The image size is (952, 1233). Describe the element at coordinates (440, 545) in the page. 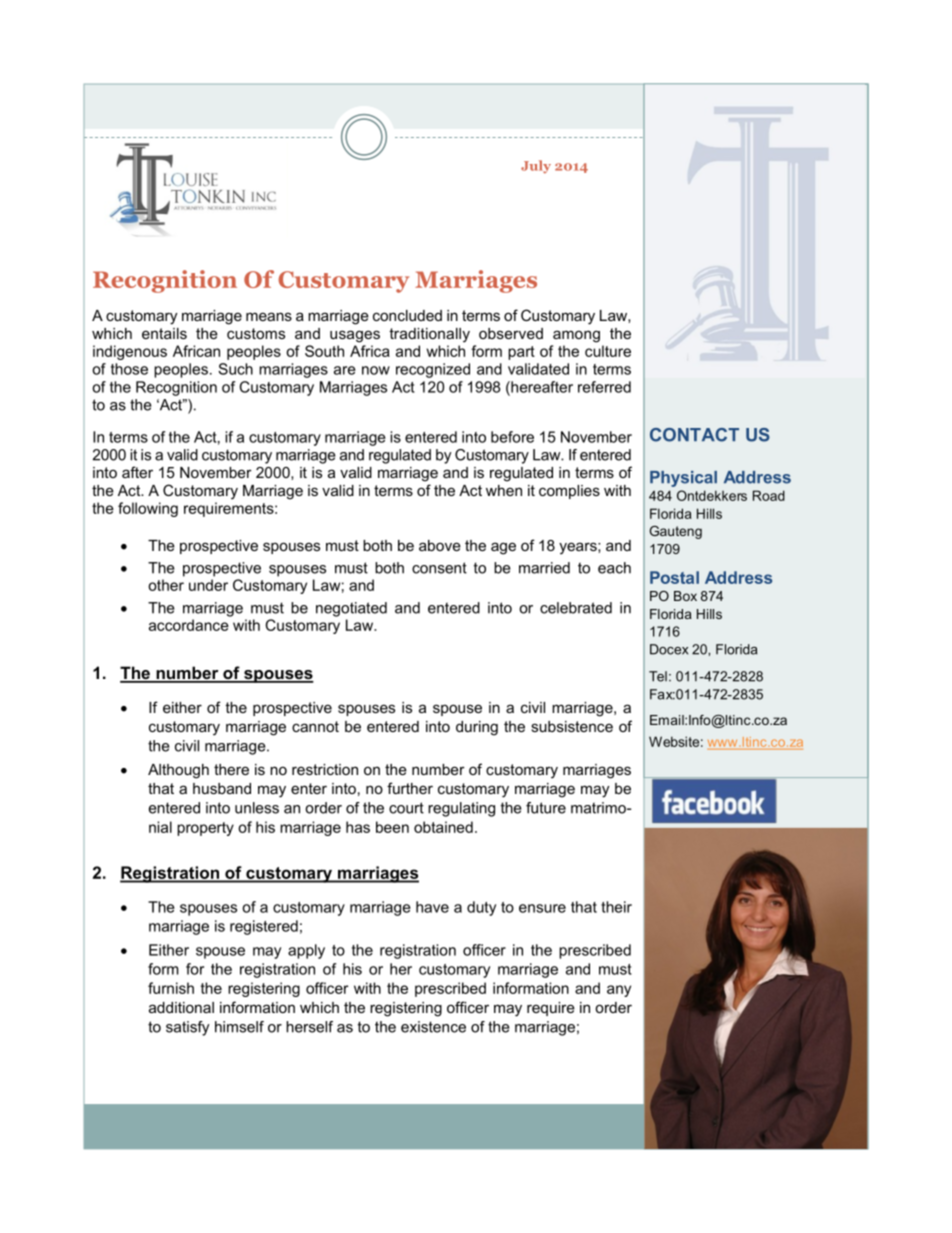

I see `above` at that location.
